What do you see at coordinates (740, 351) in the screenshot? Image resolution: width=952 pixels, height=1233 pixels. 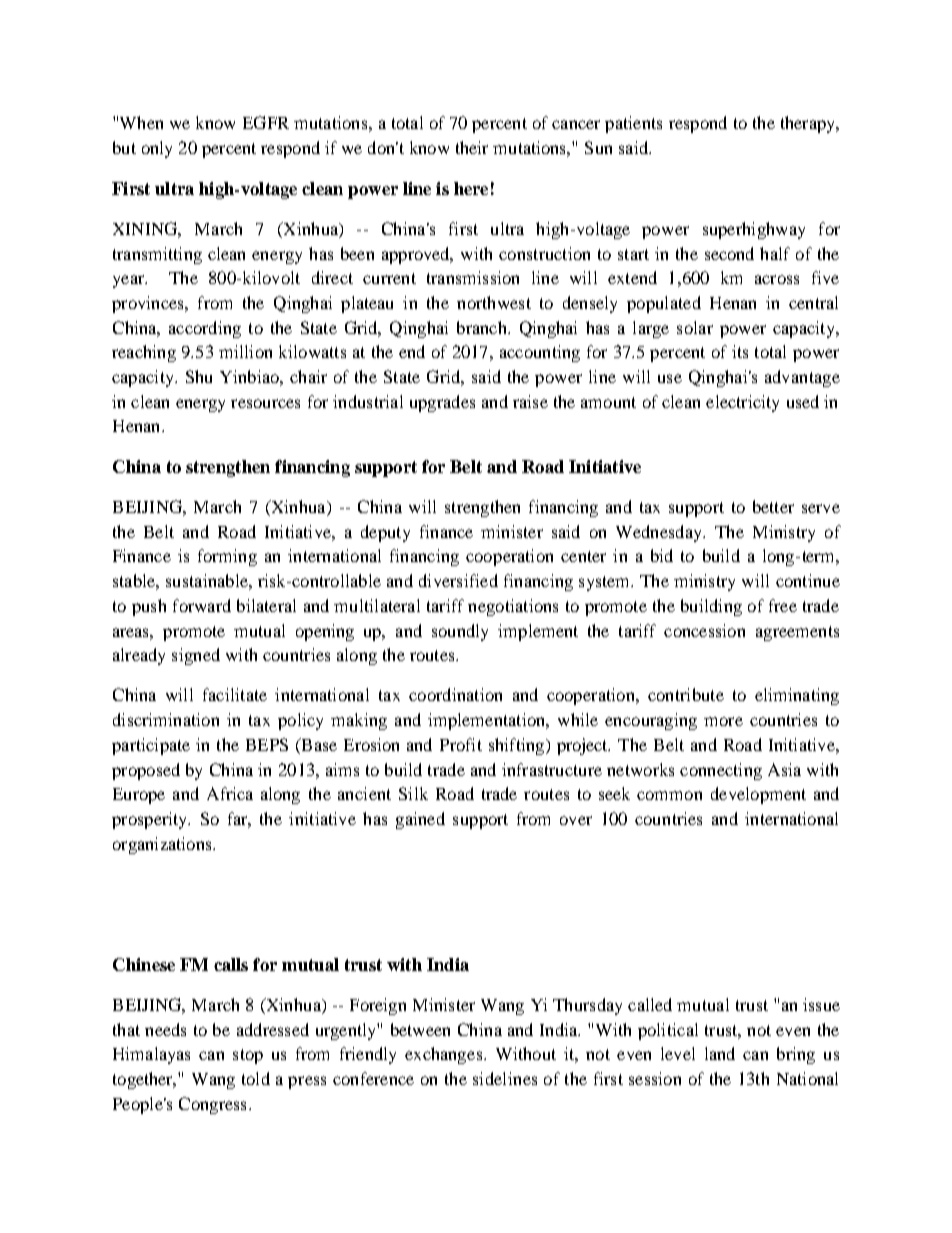 I see `its` at bounding box center [740, 351].
